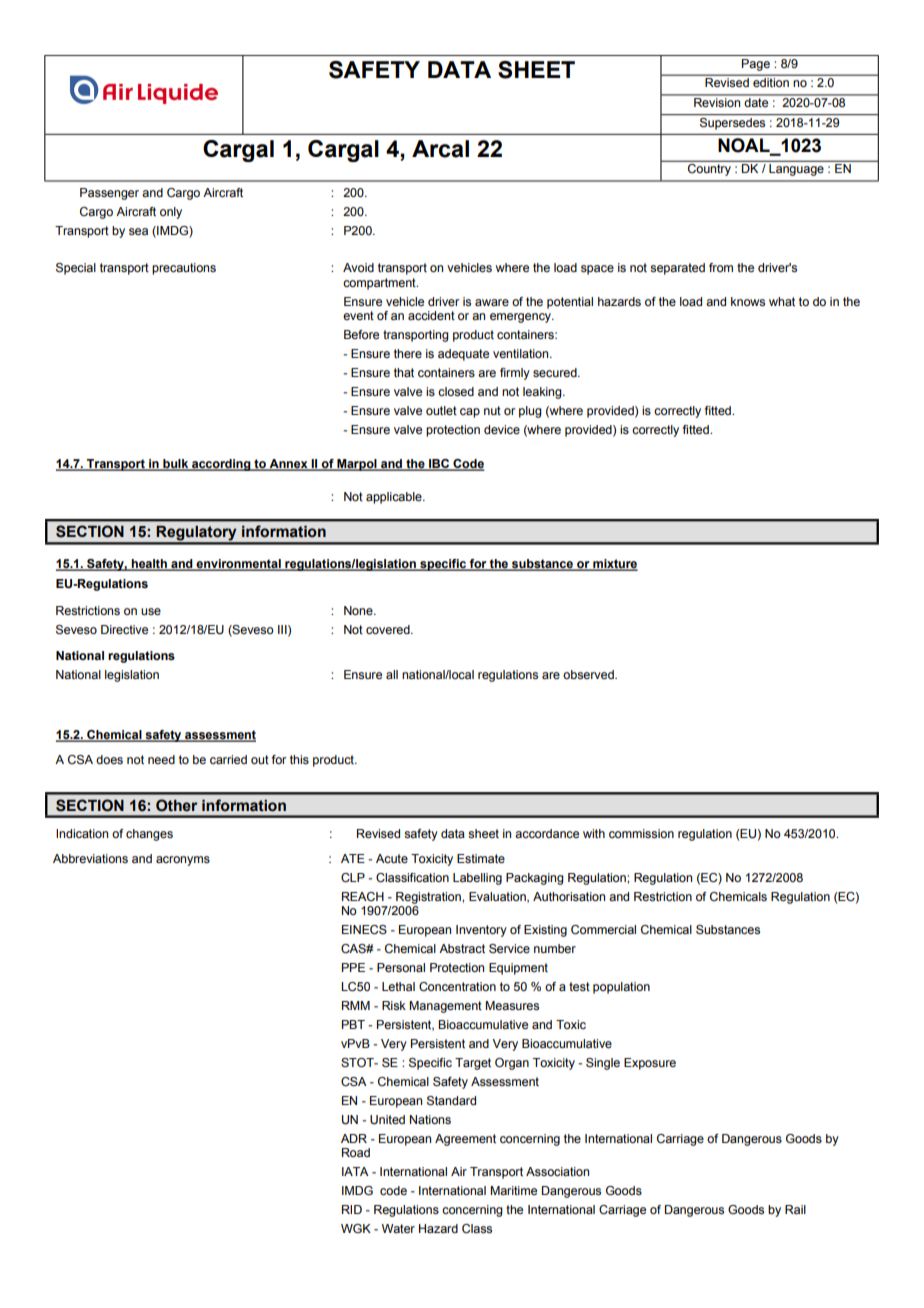 The width and height of the screenshot is (924, 1308). I want to click on IBC, so click(439, 465).
